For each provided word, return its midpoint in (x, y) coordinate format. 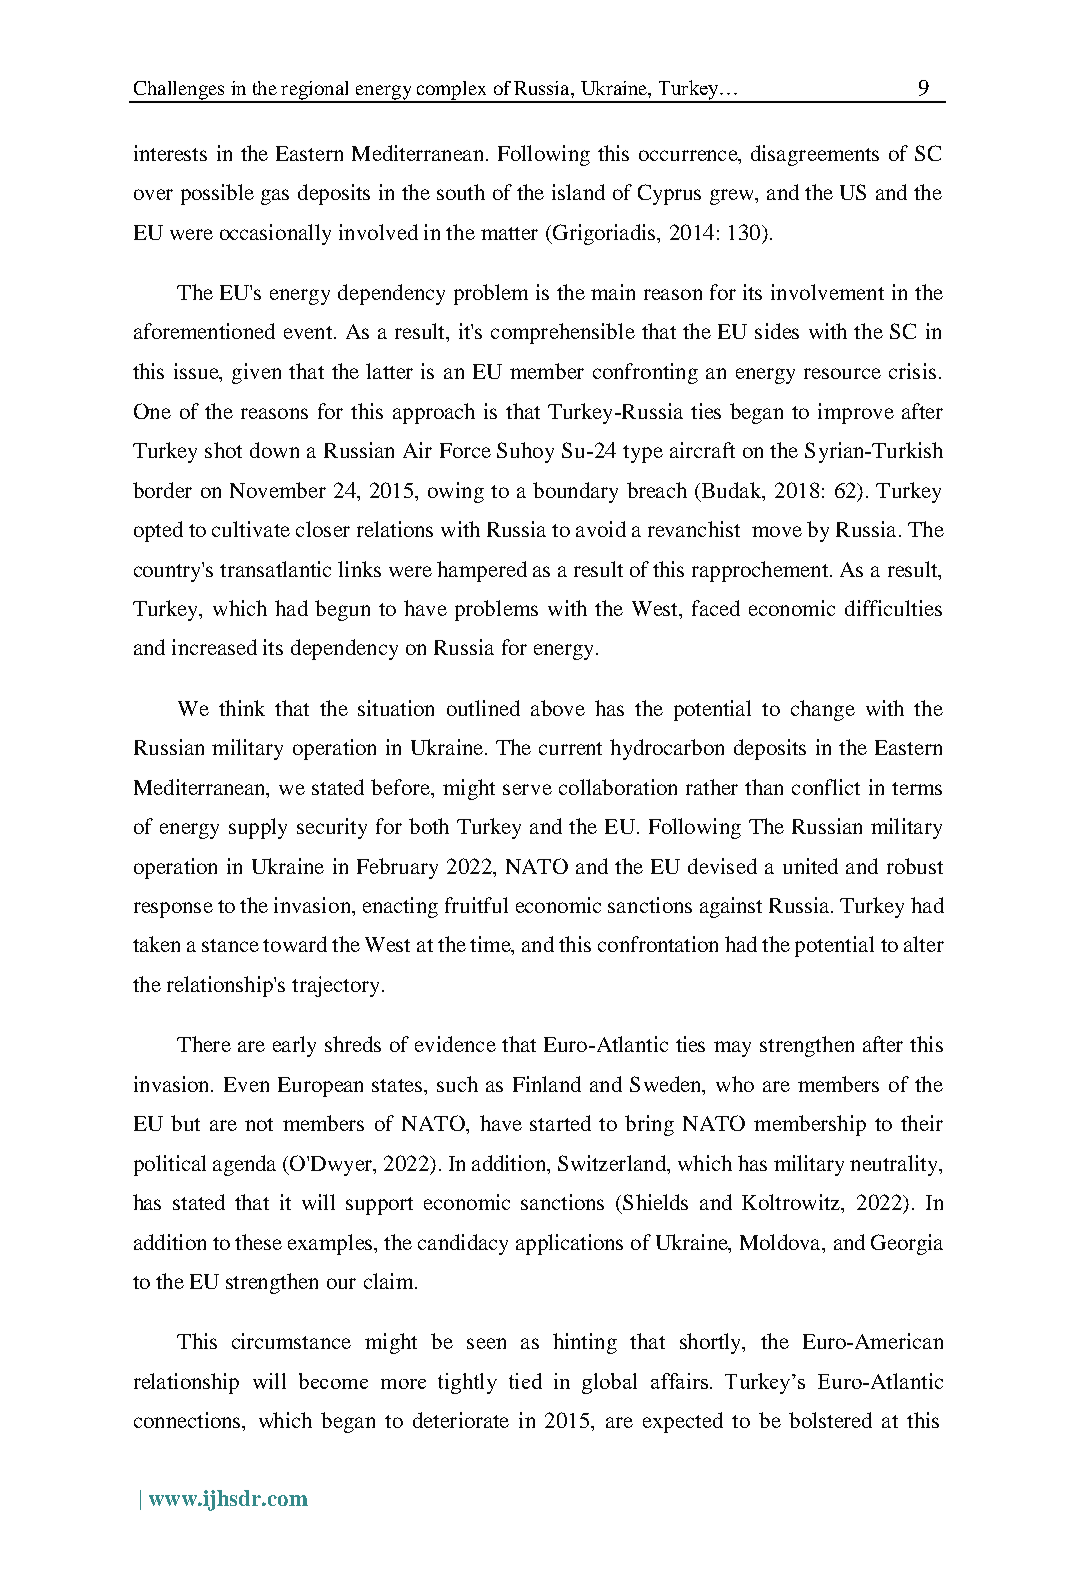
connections (188, 1420)
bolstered (830, 1420)
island (578, 192)
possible (217, 194)
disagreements (815, 155)
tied (525, 1381)
